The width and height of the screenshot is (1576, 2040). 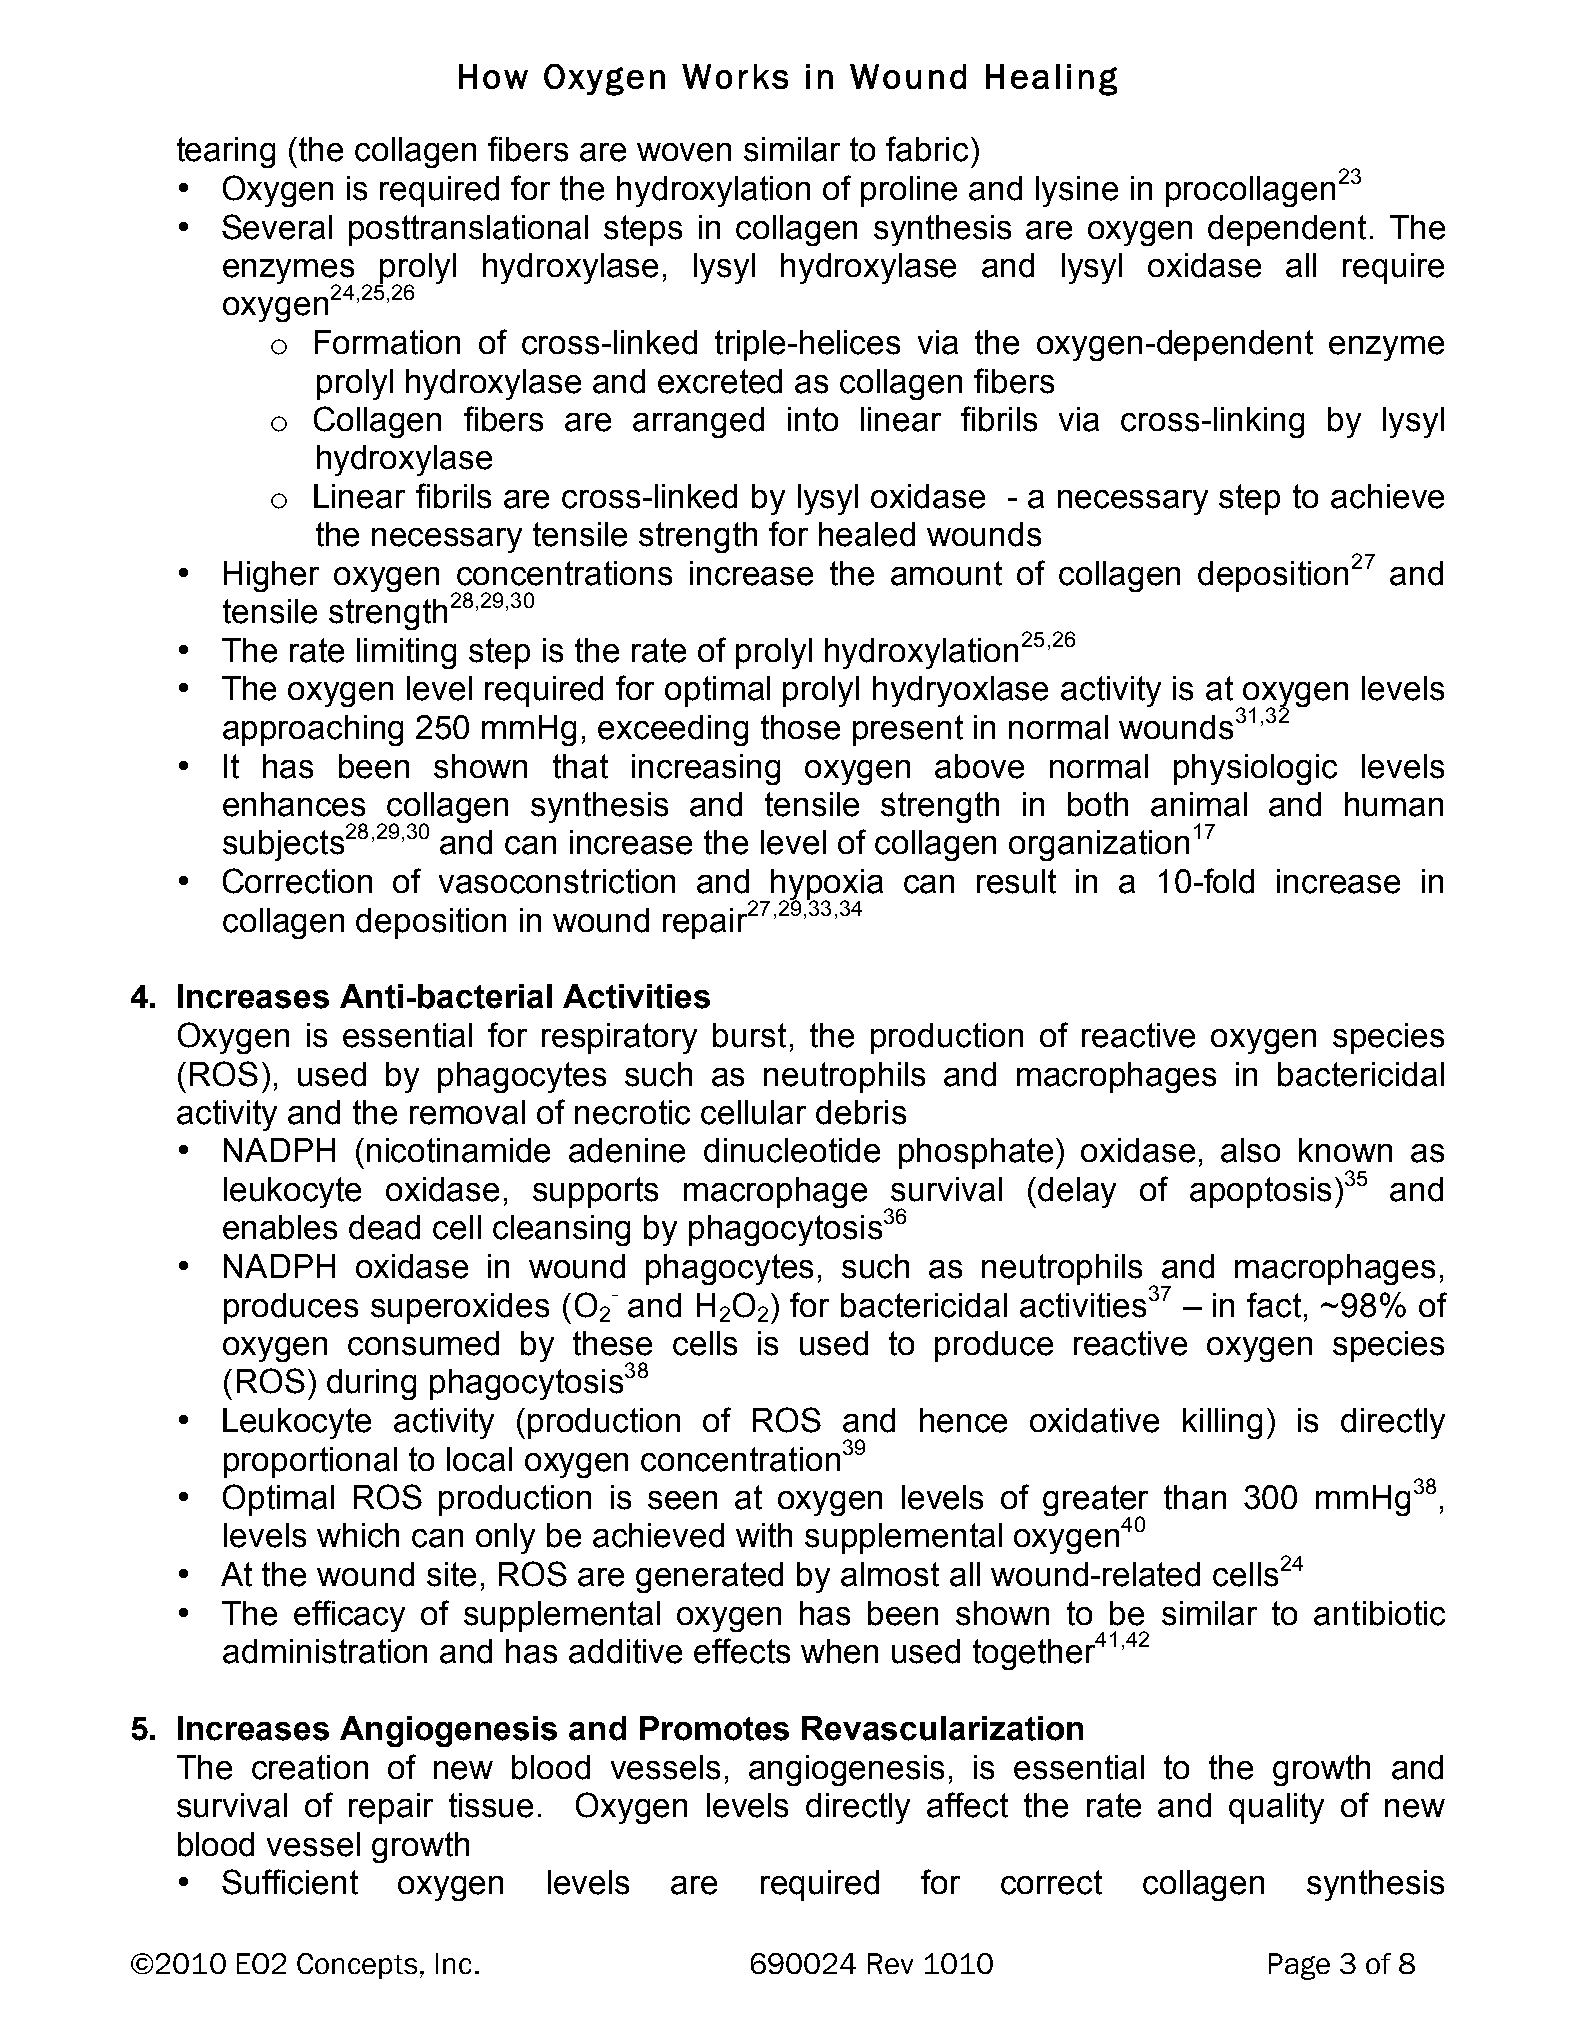 I want to click on consumed, so click(x=423, y=1343).
